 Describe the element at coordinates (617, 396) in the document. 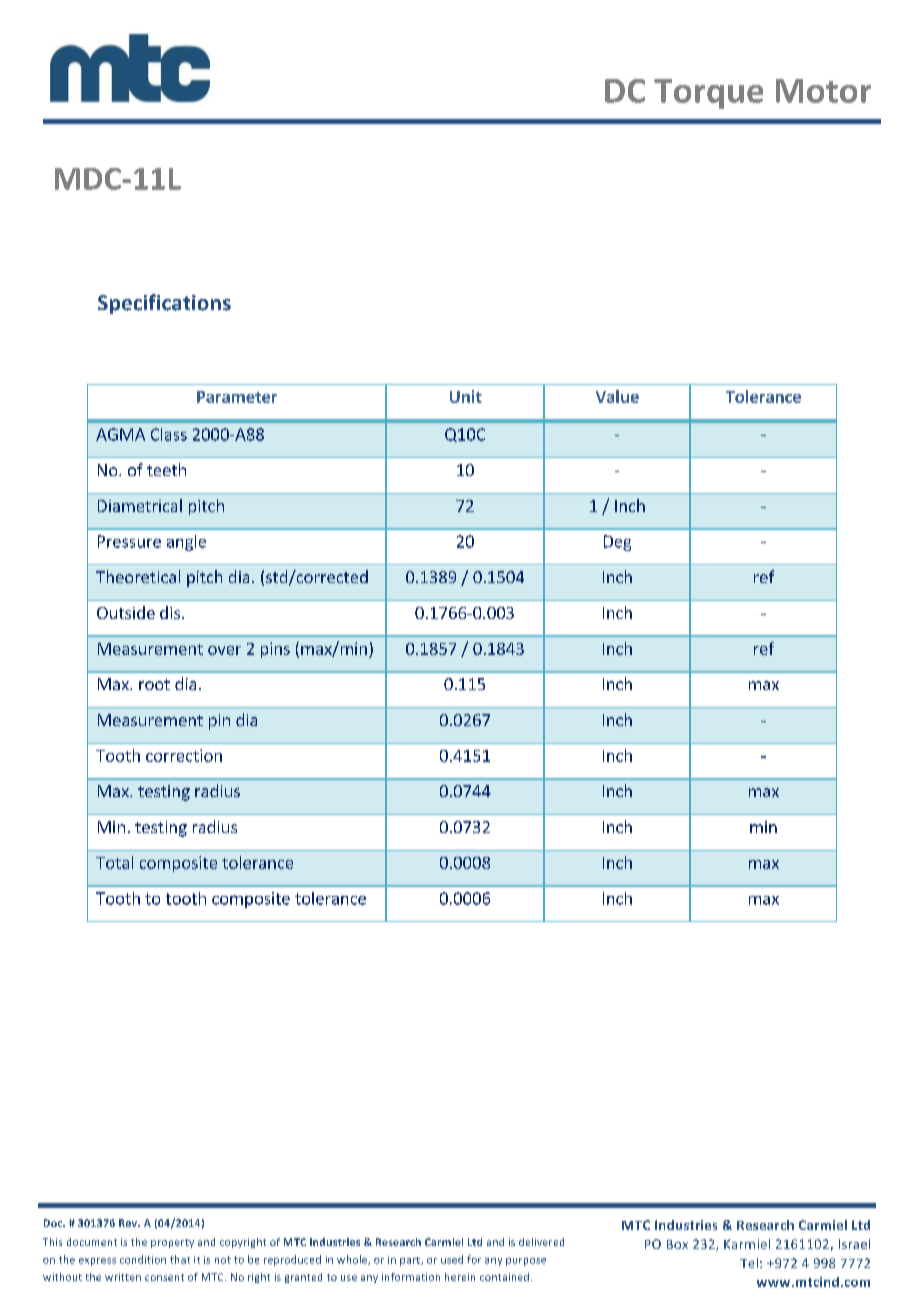

I see `Value` at that location.
